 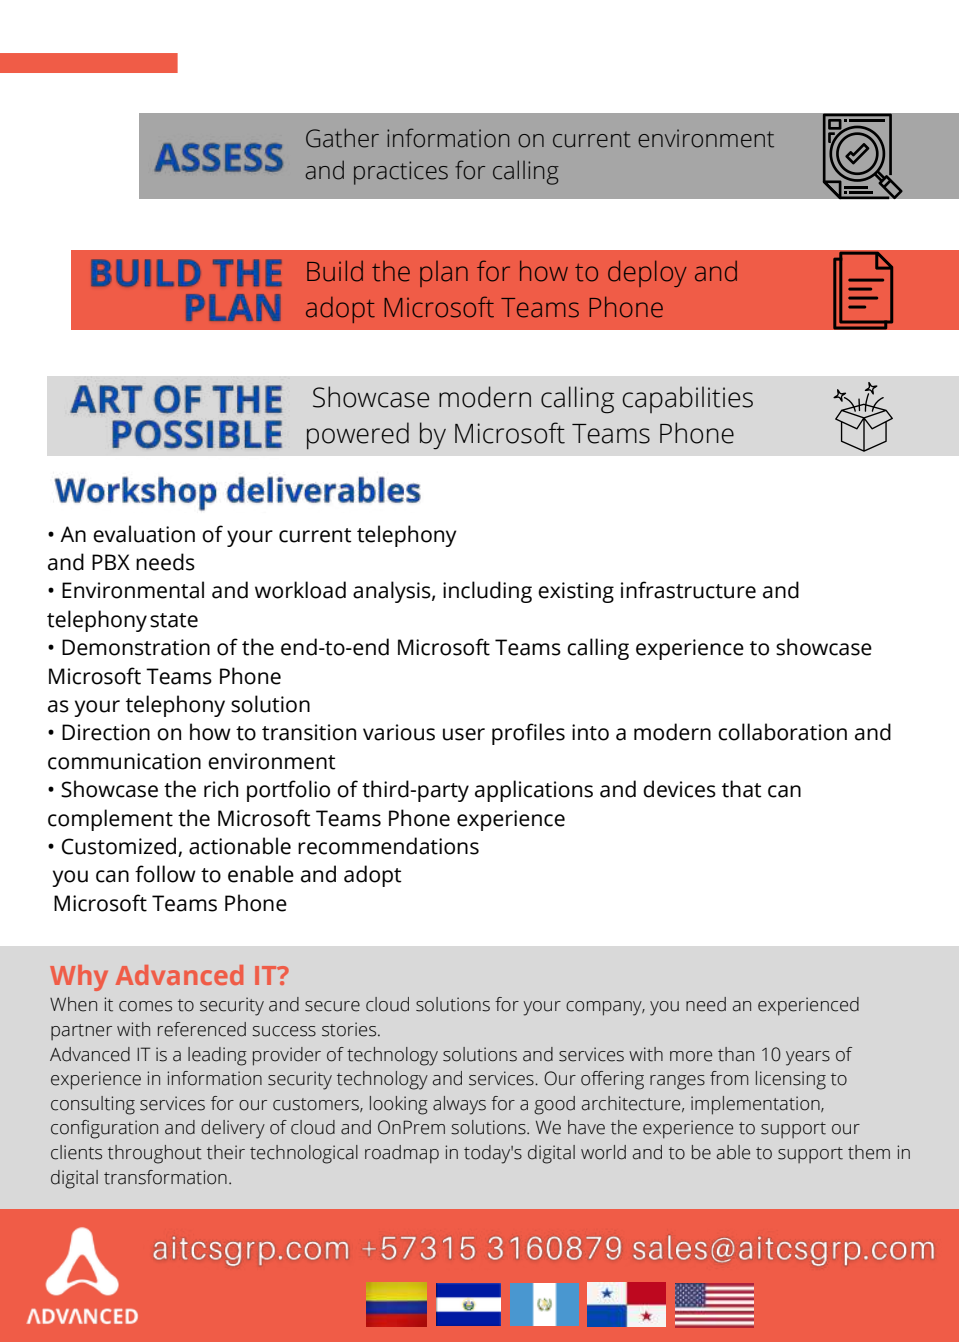 I want to click on evaluation, so click(x=144, y=534).
